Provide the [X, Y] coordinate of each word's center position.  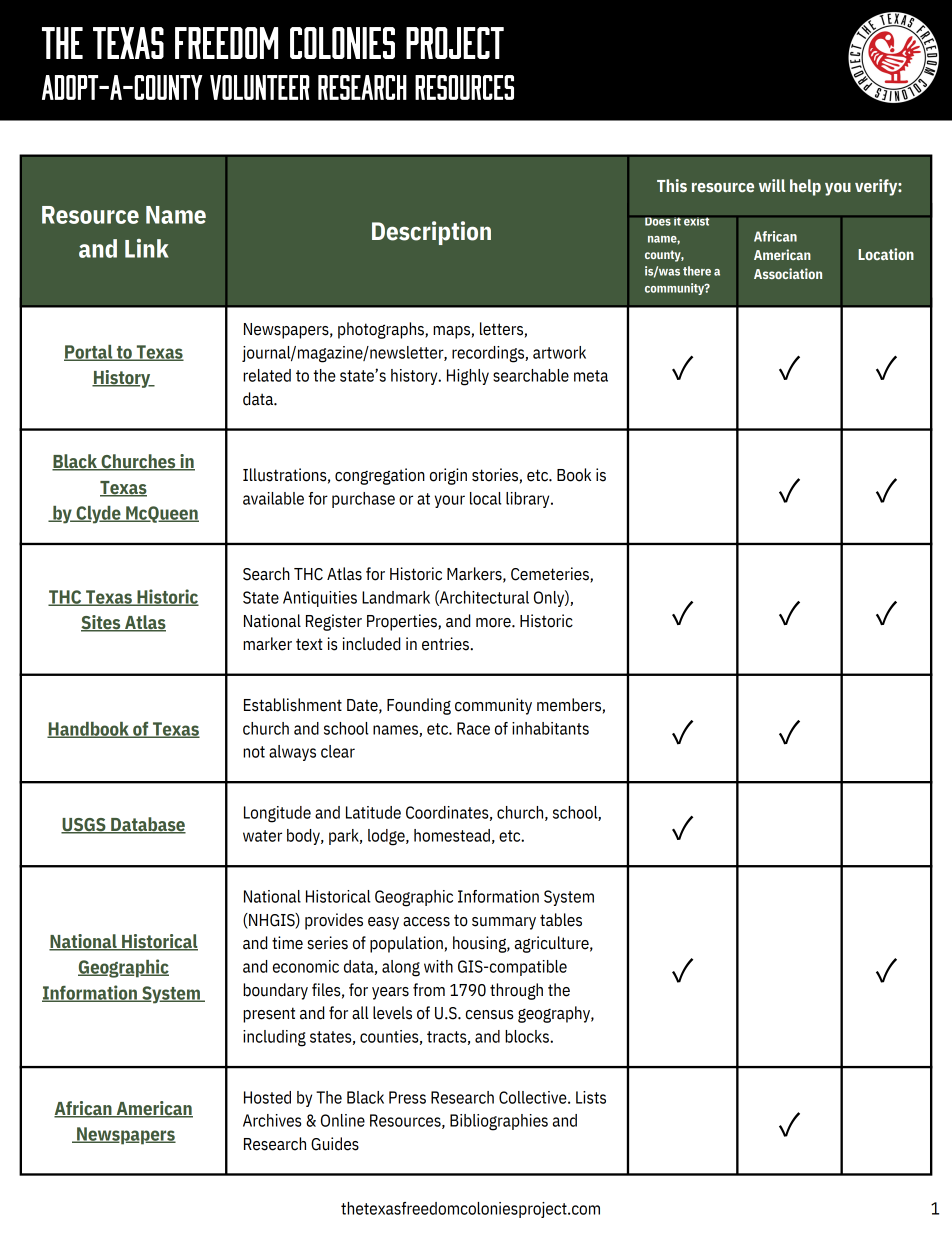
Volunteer [260, 87]
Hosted [267, 1097]
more [494, 623]
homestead [452, 835]
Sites [102, 623]
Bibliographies [499, 1122]
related [267, 375]
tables [561, 920]
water [262, 836]
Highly [468, 377]
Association [788, 273]
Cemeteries [551, 575]
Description [431, 233]
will [772, 185]
